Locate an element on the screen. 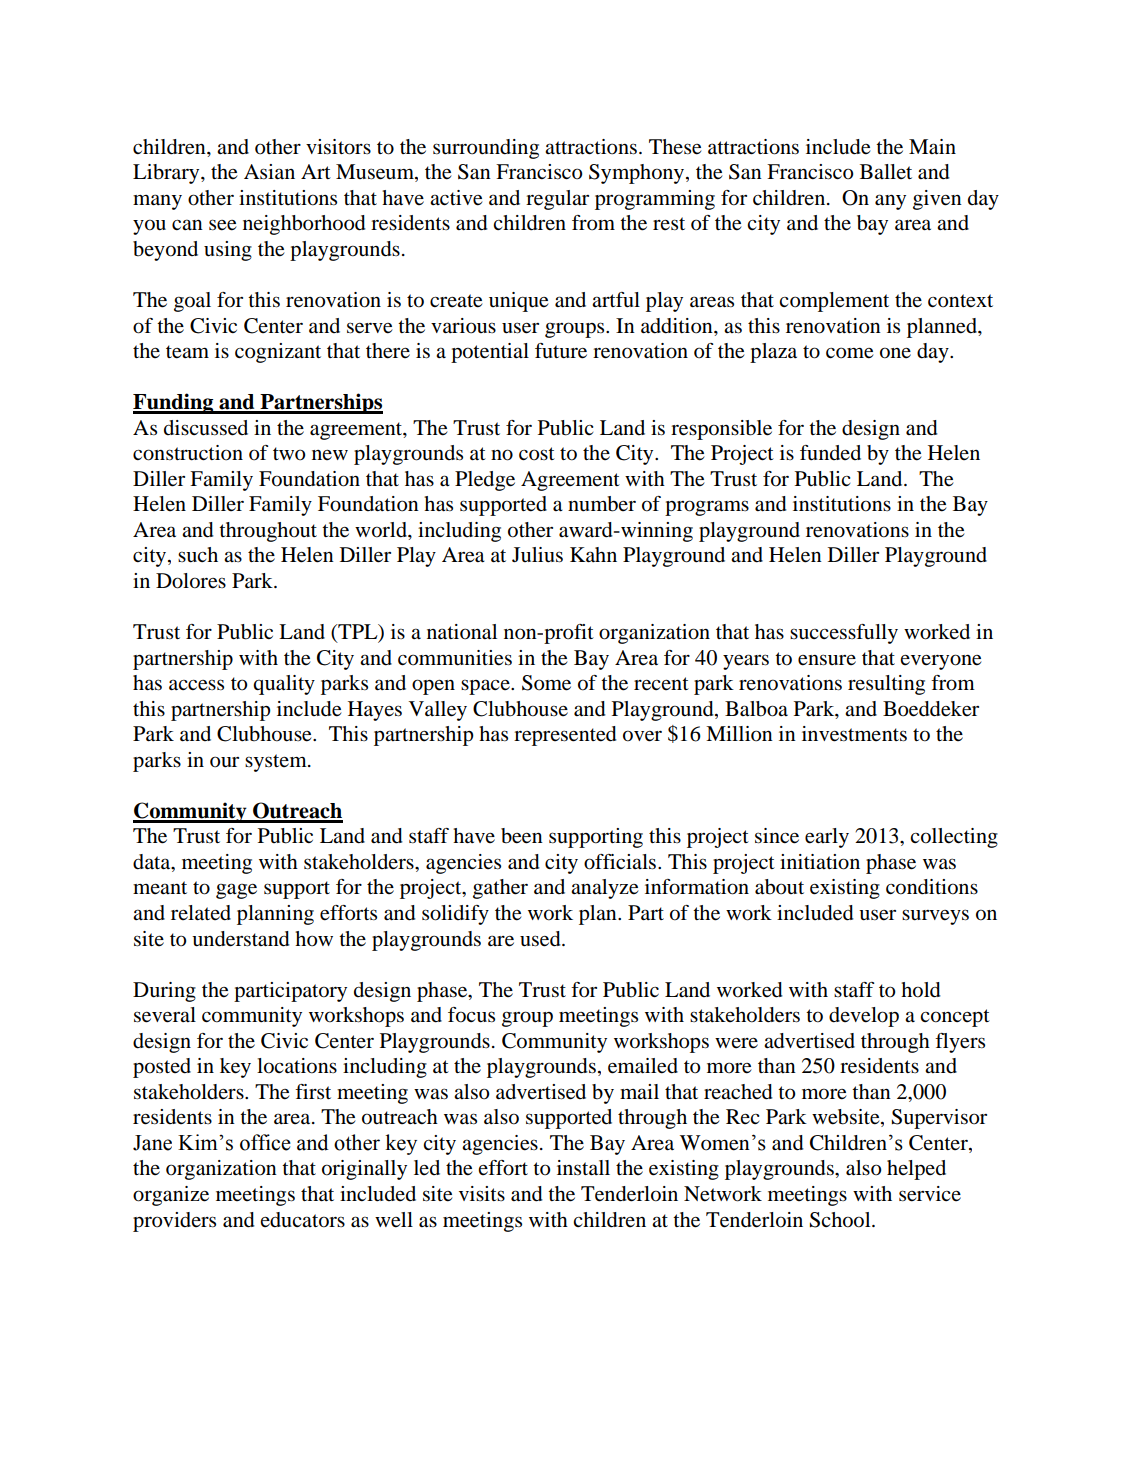  early is located at coordinates (827, 838).
